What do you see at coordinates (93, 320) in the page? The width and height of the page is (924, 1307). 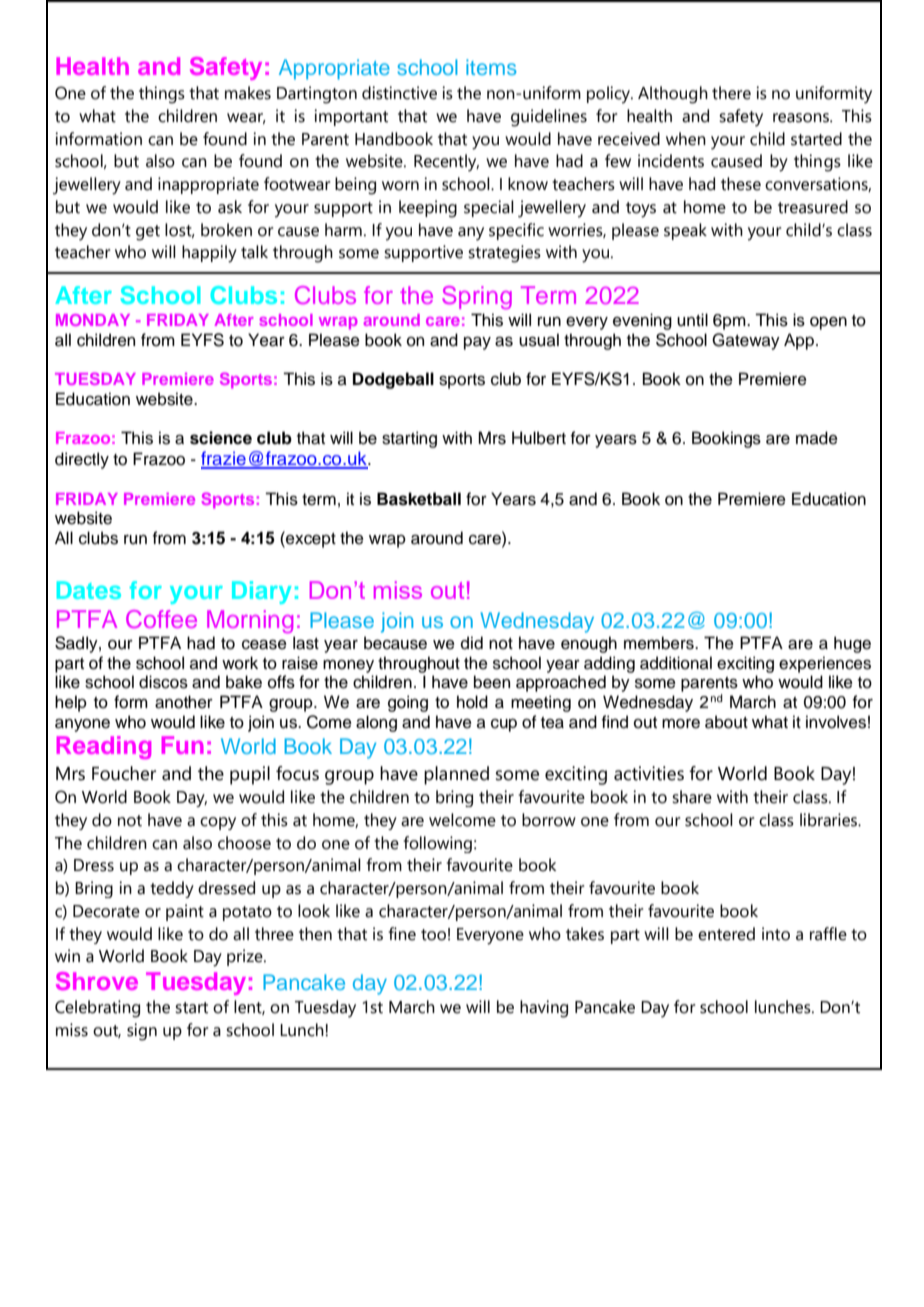 I see `MONDAY` at bounding box center [93, 320].
